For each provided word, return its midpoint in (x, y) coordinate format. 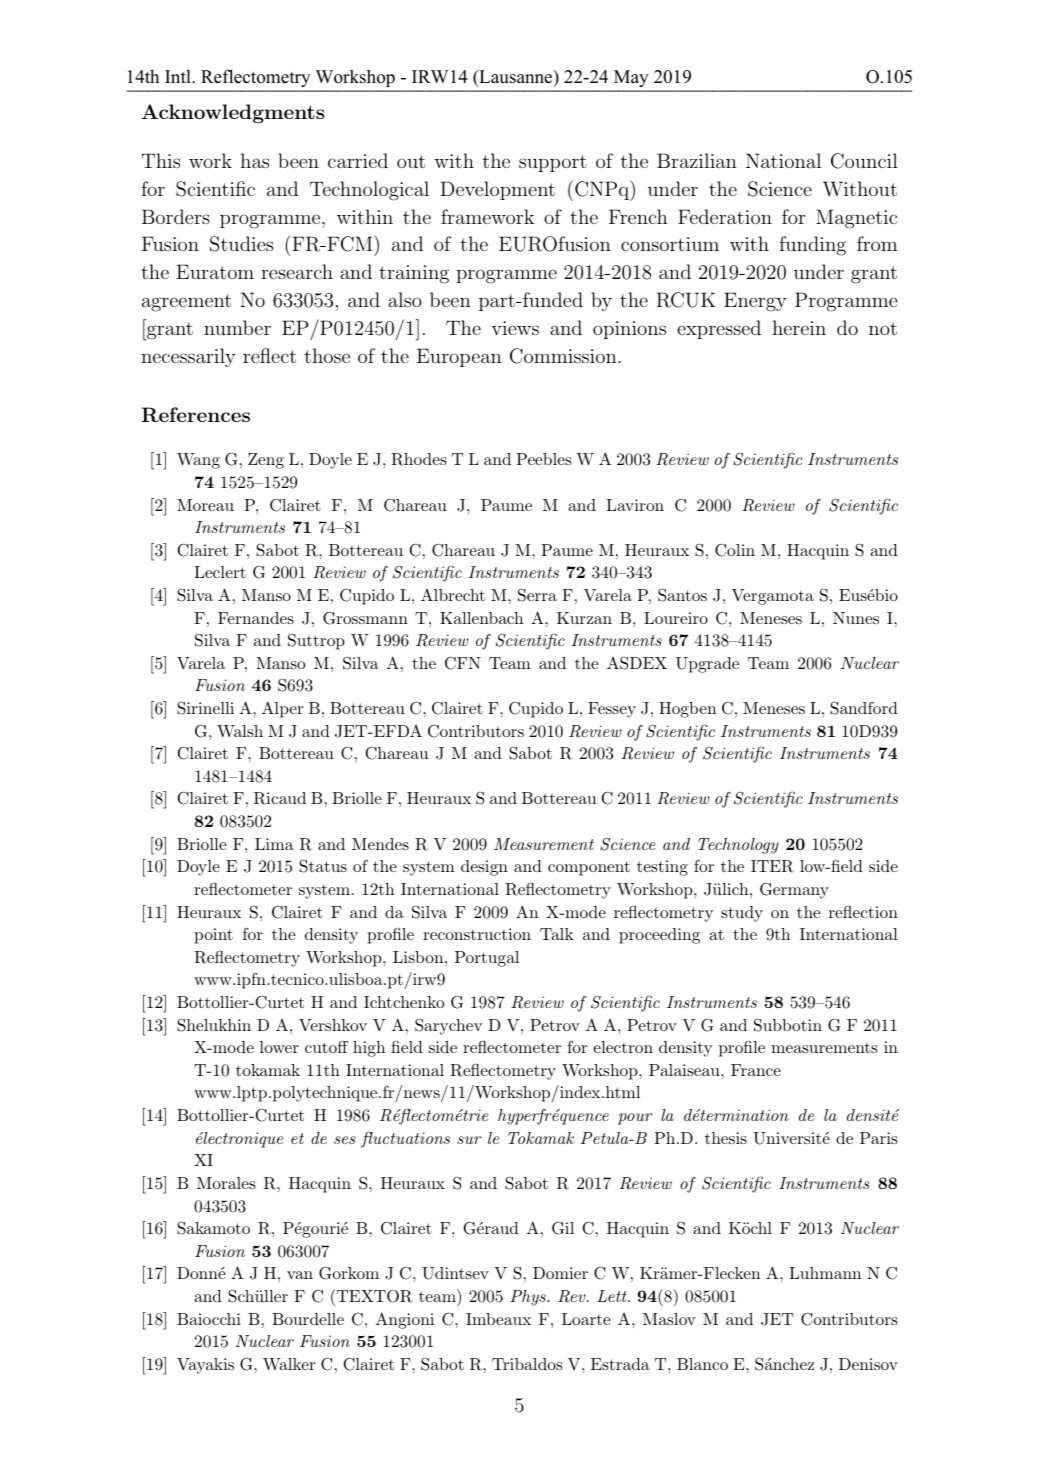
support (553, 163)
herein (799, 327)
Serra (537, 595)
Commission (564, 356)
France (756, 1070)
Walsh (240, 731)
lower (279, 1047)
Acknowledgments (233, 113)
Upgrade (707, 665)
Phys (529, 1298)
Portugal (487, 959)
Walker (289, 1364)
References (196, 415)
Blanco (702, 1364)
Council (864, 161)
